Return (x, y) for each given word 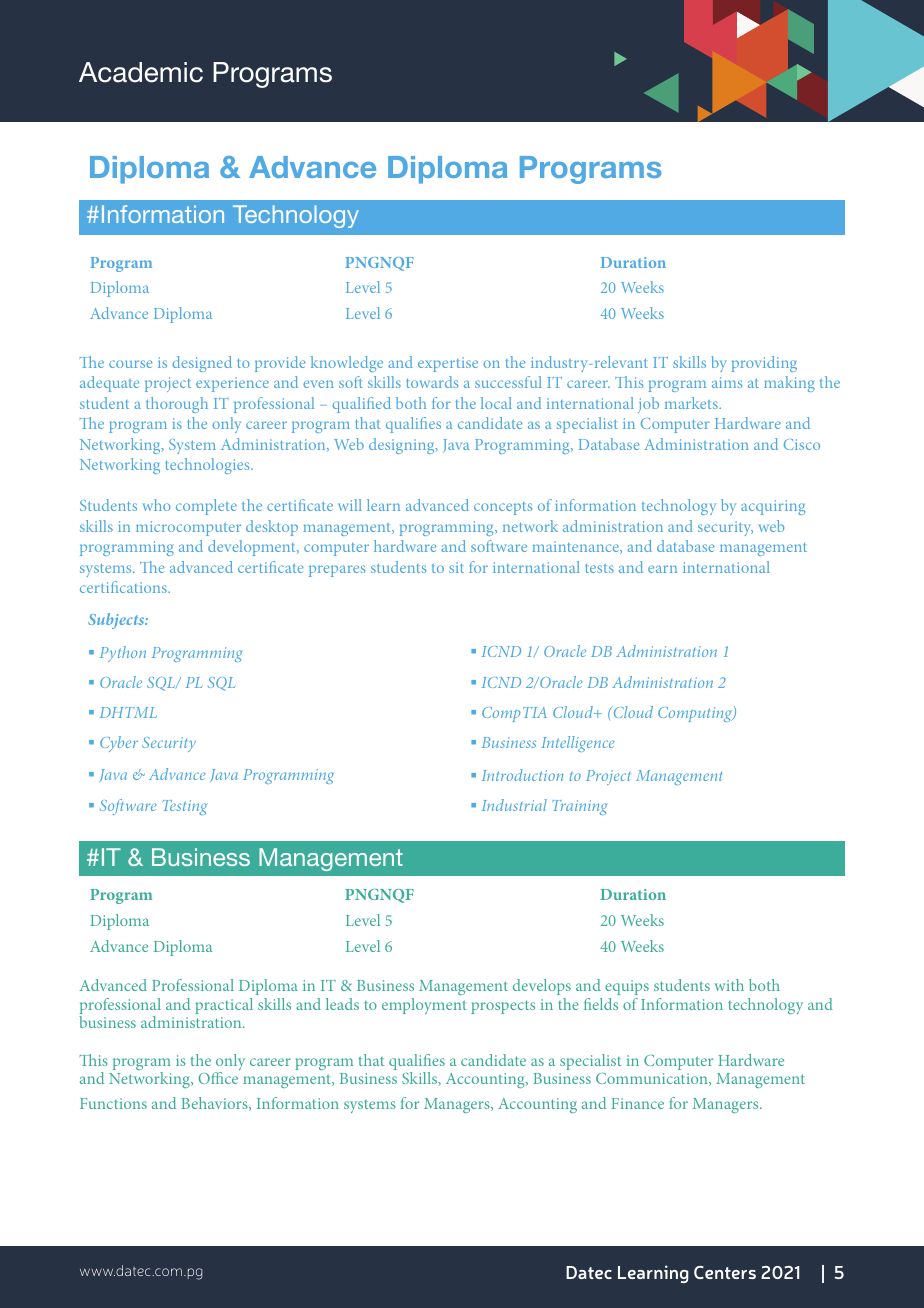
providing (764, 364)
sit (456, 567)
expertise (448, 364)
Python (123, 654)
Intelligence (578, 744)
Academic (141, 72)
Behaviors (215, 1104)
